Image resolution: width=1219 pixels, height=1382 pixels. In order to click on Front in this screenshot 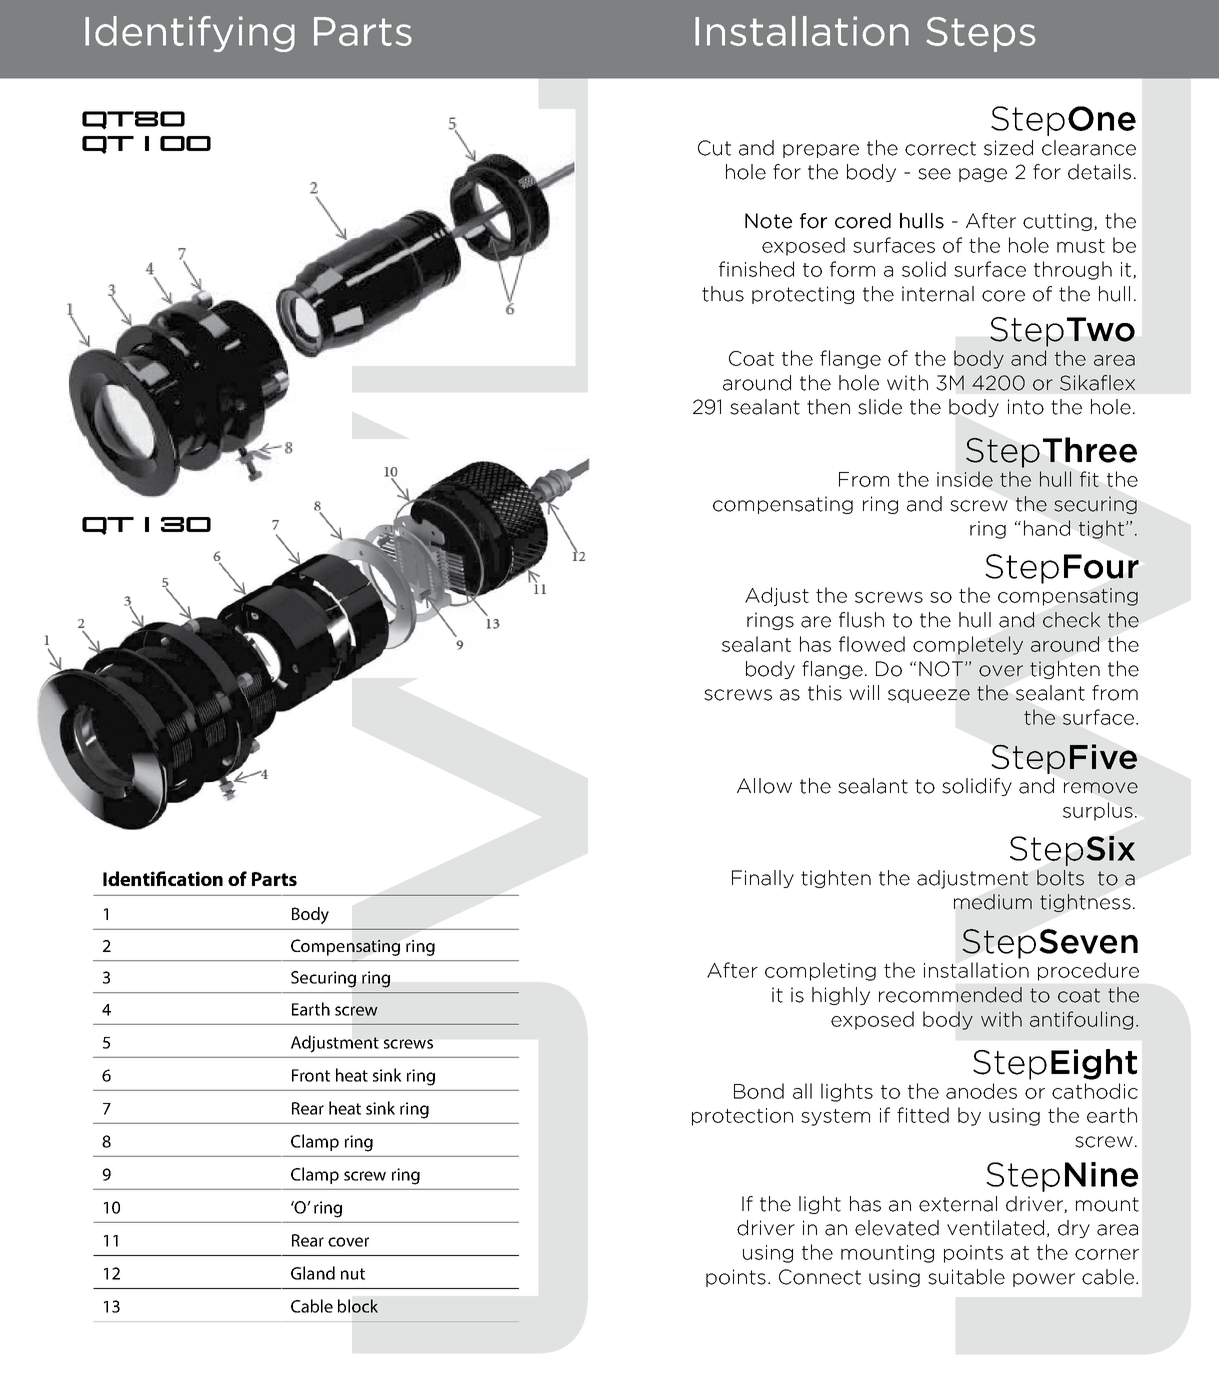, I will do `click(311, 1075)`.
